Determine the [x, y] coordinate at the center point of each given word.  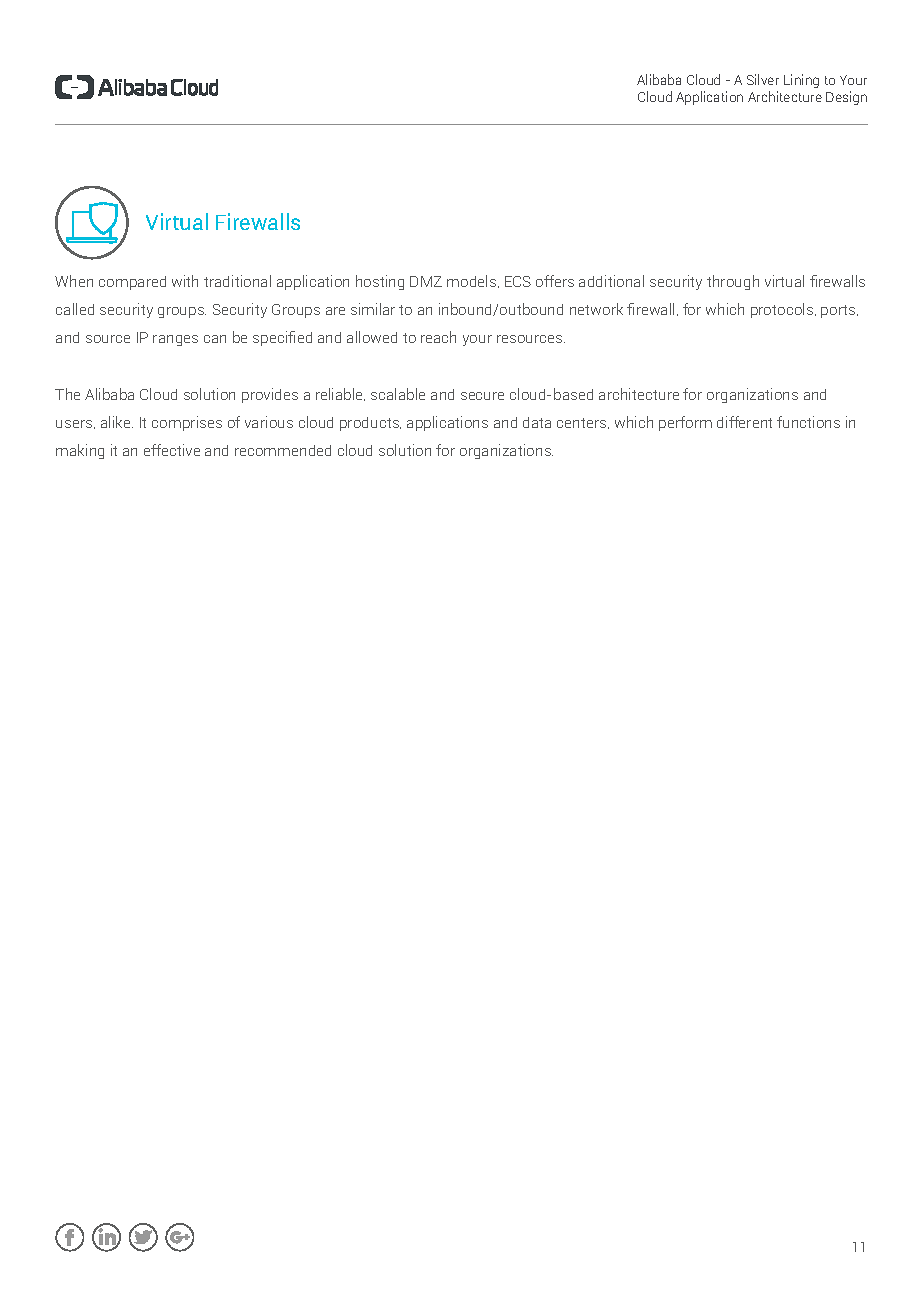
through [733, 282]
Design [846, 98]
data [537, 422]
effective [172, 450]
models [473, 281]
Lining [801, 81]
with [185, 281]
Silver [763, 79]
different [744, 422]
